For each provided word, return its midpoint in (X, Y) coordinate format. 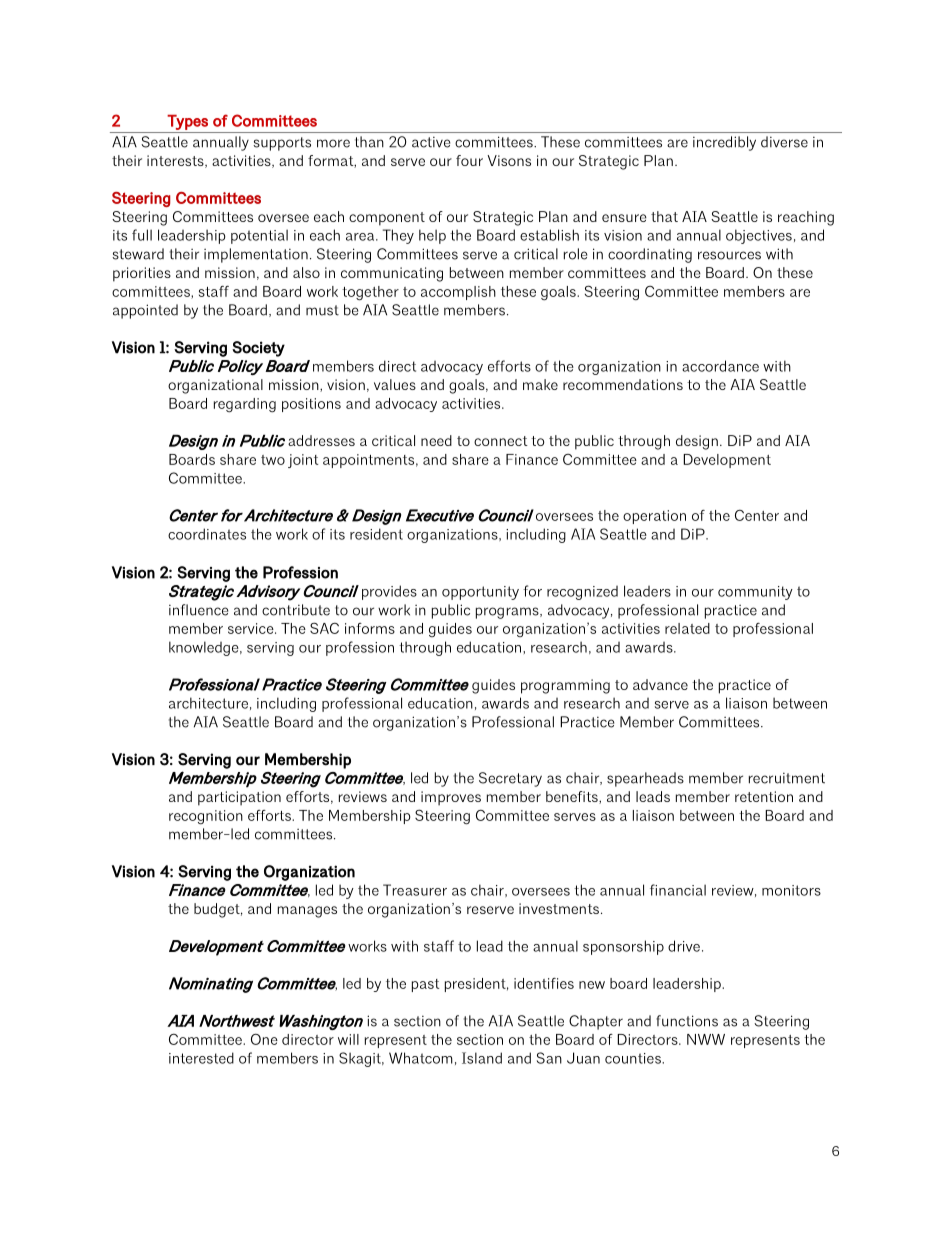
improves (451, 798)
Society (258, 349)
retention (764, 796)
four (469, 160)
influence (198, 610)
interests (176, 161)
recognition (206, 817)
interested (201, 1058)
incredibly (724, 143)
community (755, 593)
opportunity (480, 593)
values (395, 384)
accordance (720, 366)
